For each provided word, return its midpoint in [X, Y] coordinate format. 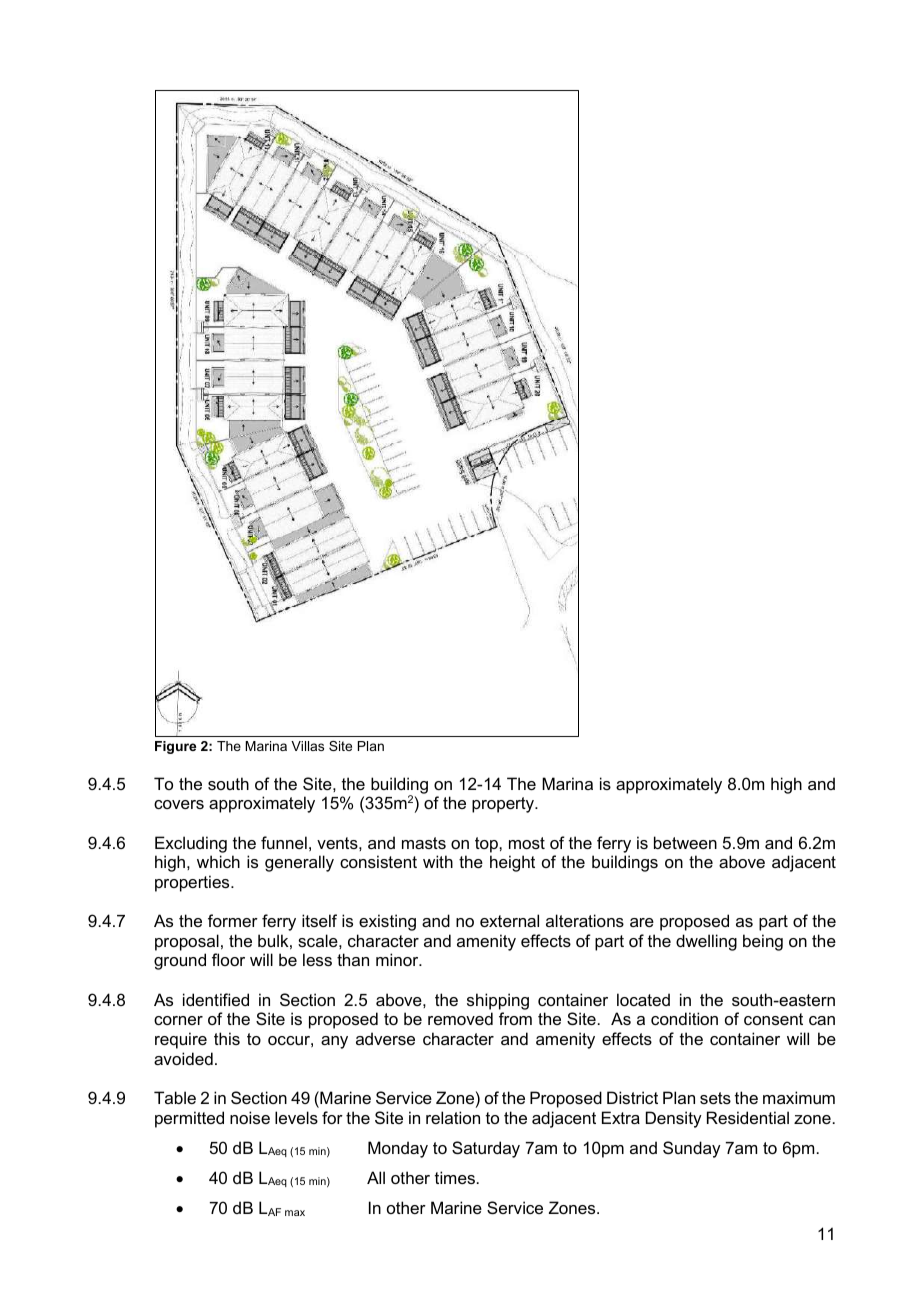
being [763, 942]
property [504, 805]
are [642, 922]
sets [715, 1098]
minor [398, 959]
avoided [183, 1058]
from [515, 1018]
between [685, 842]
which [218, 861]
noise [250, 1117]
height [512, 863]
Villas [307, 746]
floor [228, 959]
